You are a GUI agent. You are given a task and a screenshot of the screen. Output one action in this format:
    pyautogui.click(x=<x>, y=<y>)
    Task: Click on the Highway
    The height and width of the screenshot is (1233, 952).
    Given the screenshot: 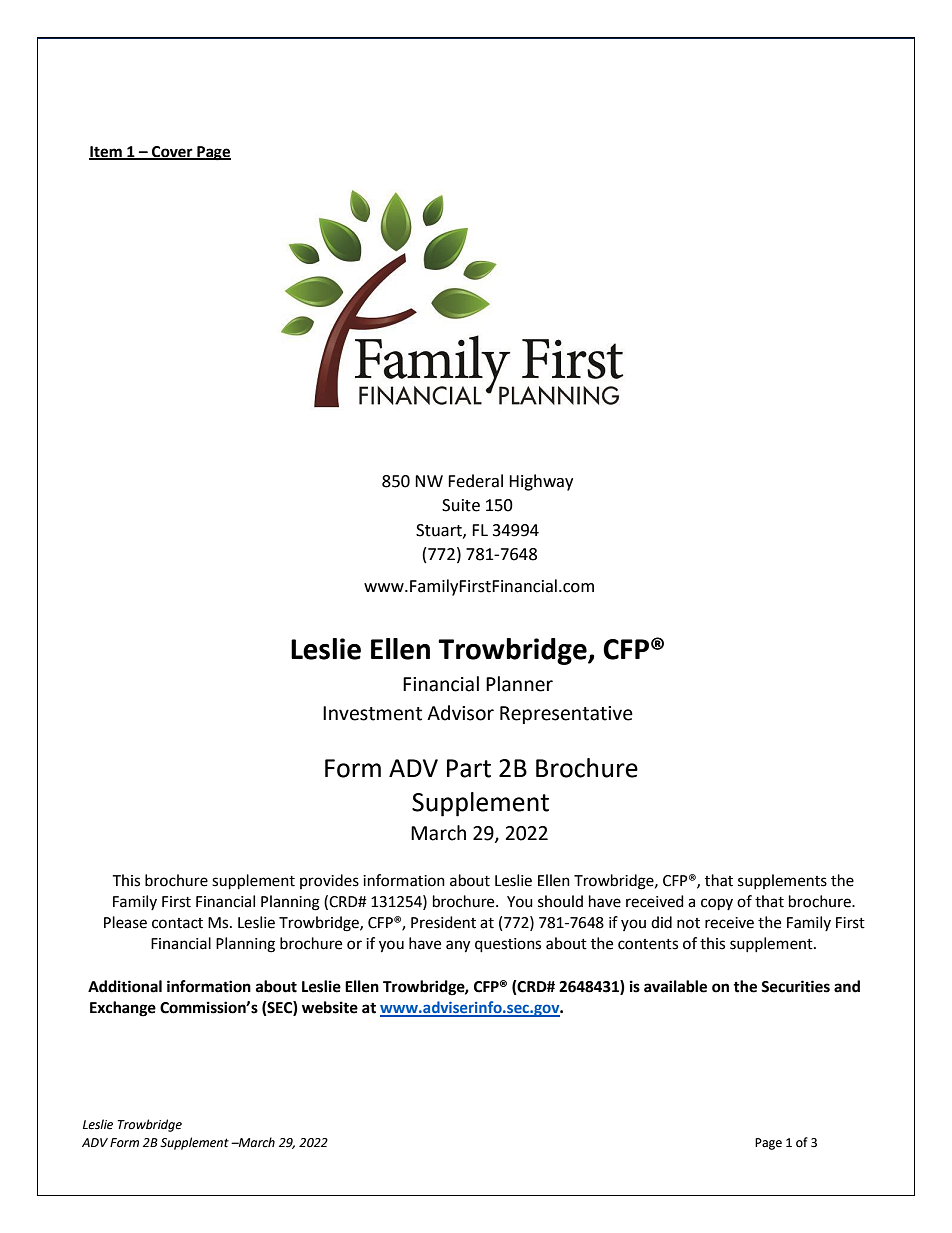 What is the action you would take?
    pyautogui.click(x=541, y=482)
